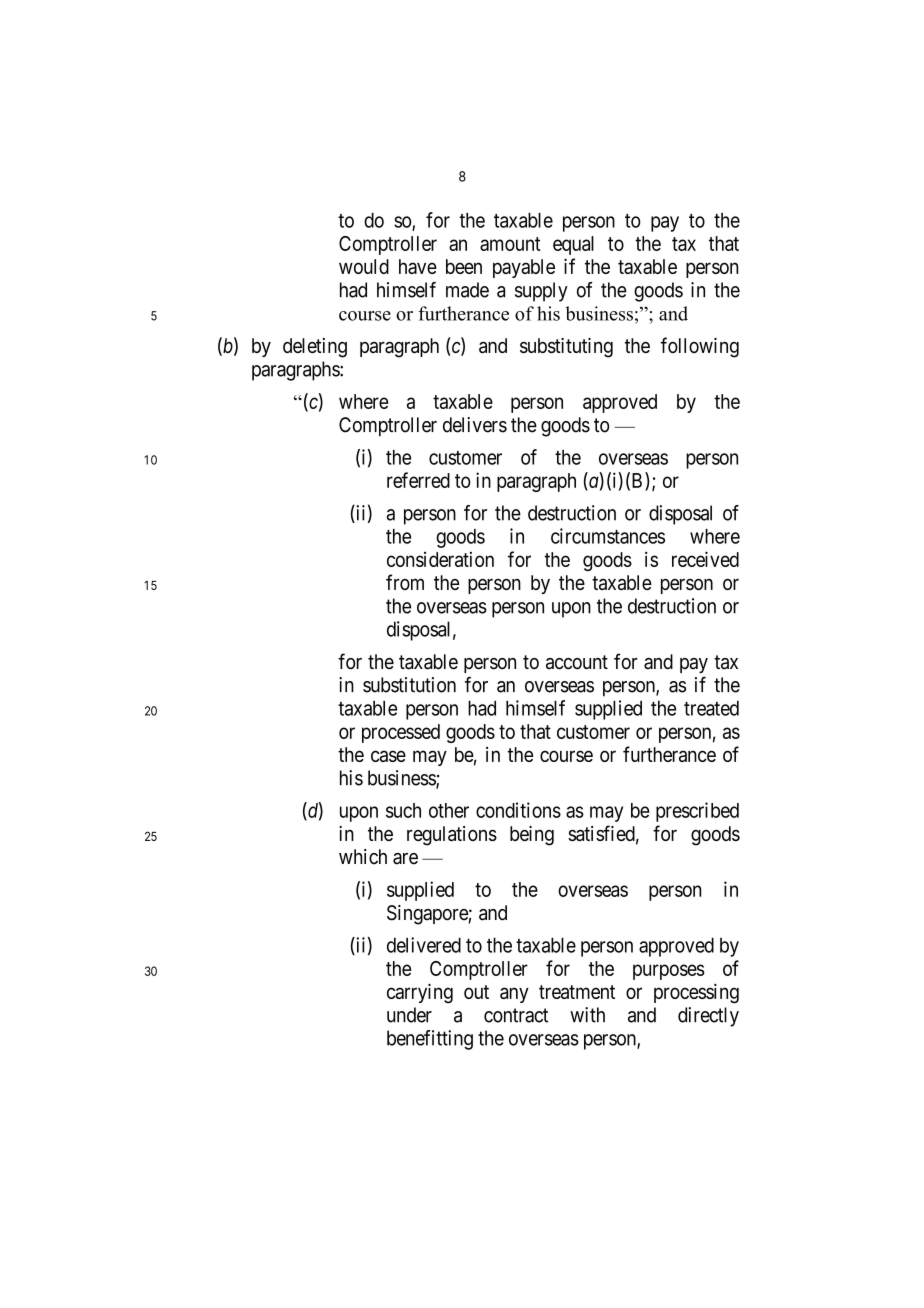  What do you see at coordinates (524, 268) in the image?
I see `payable` at bounding box center [524, 268].
